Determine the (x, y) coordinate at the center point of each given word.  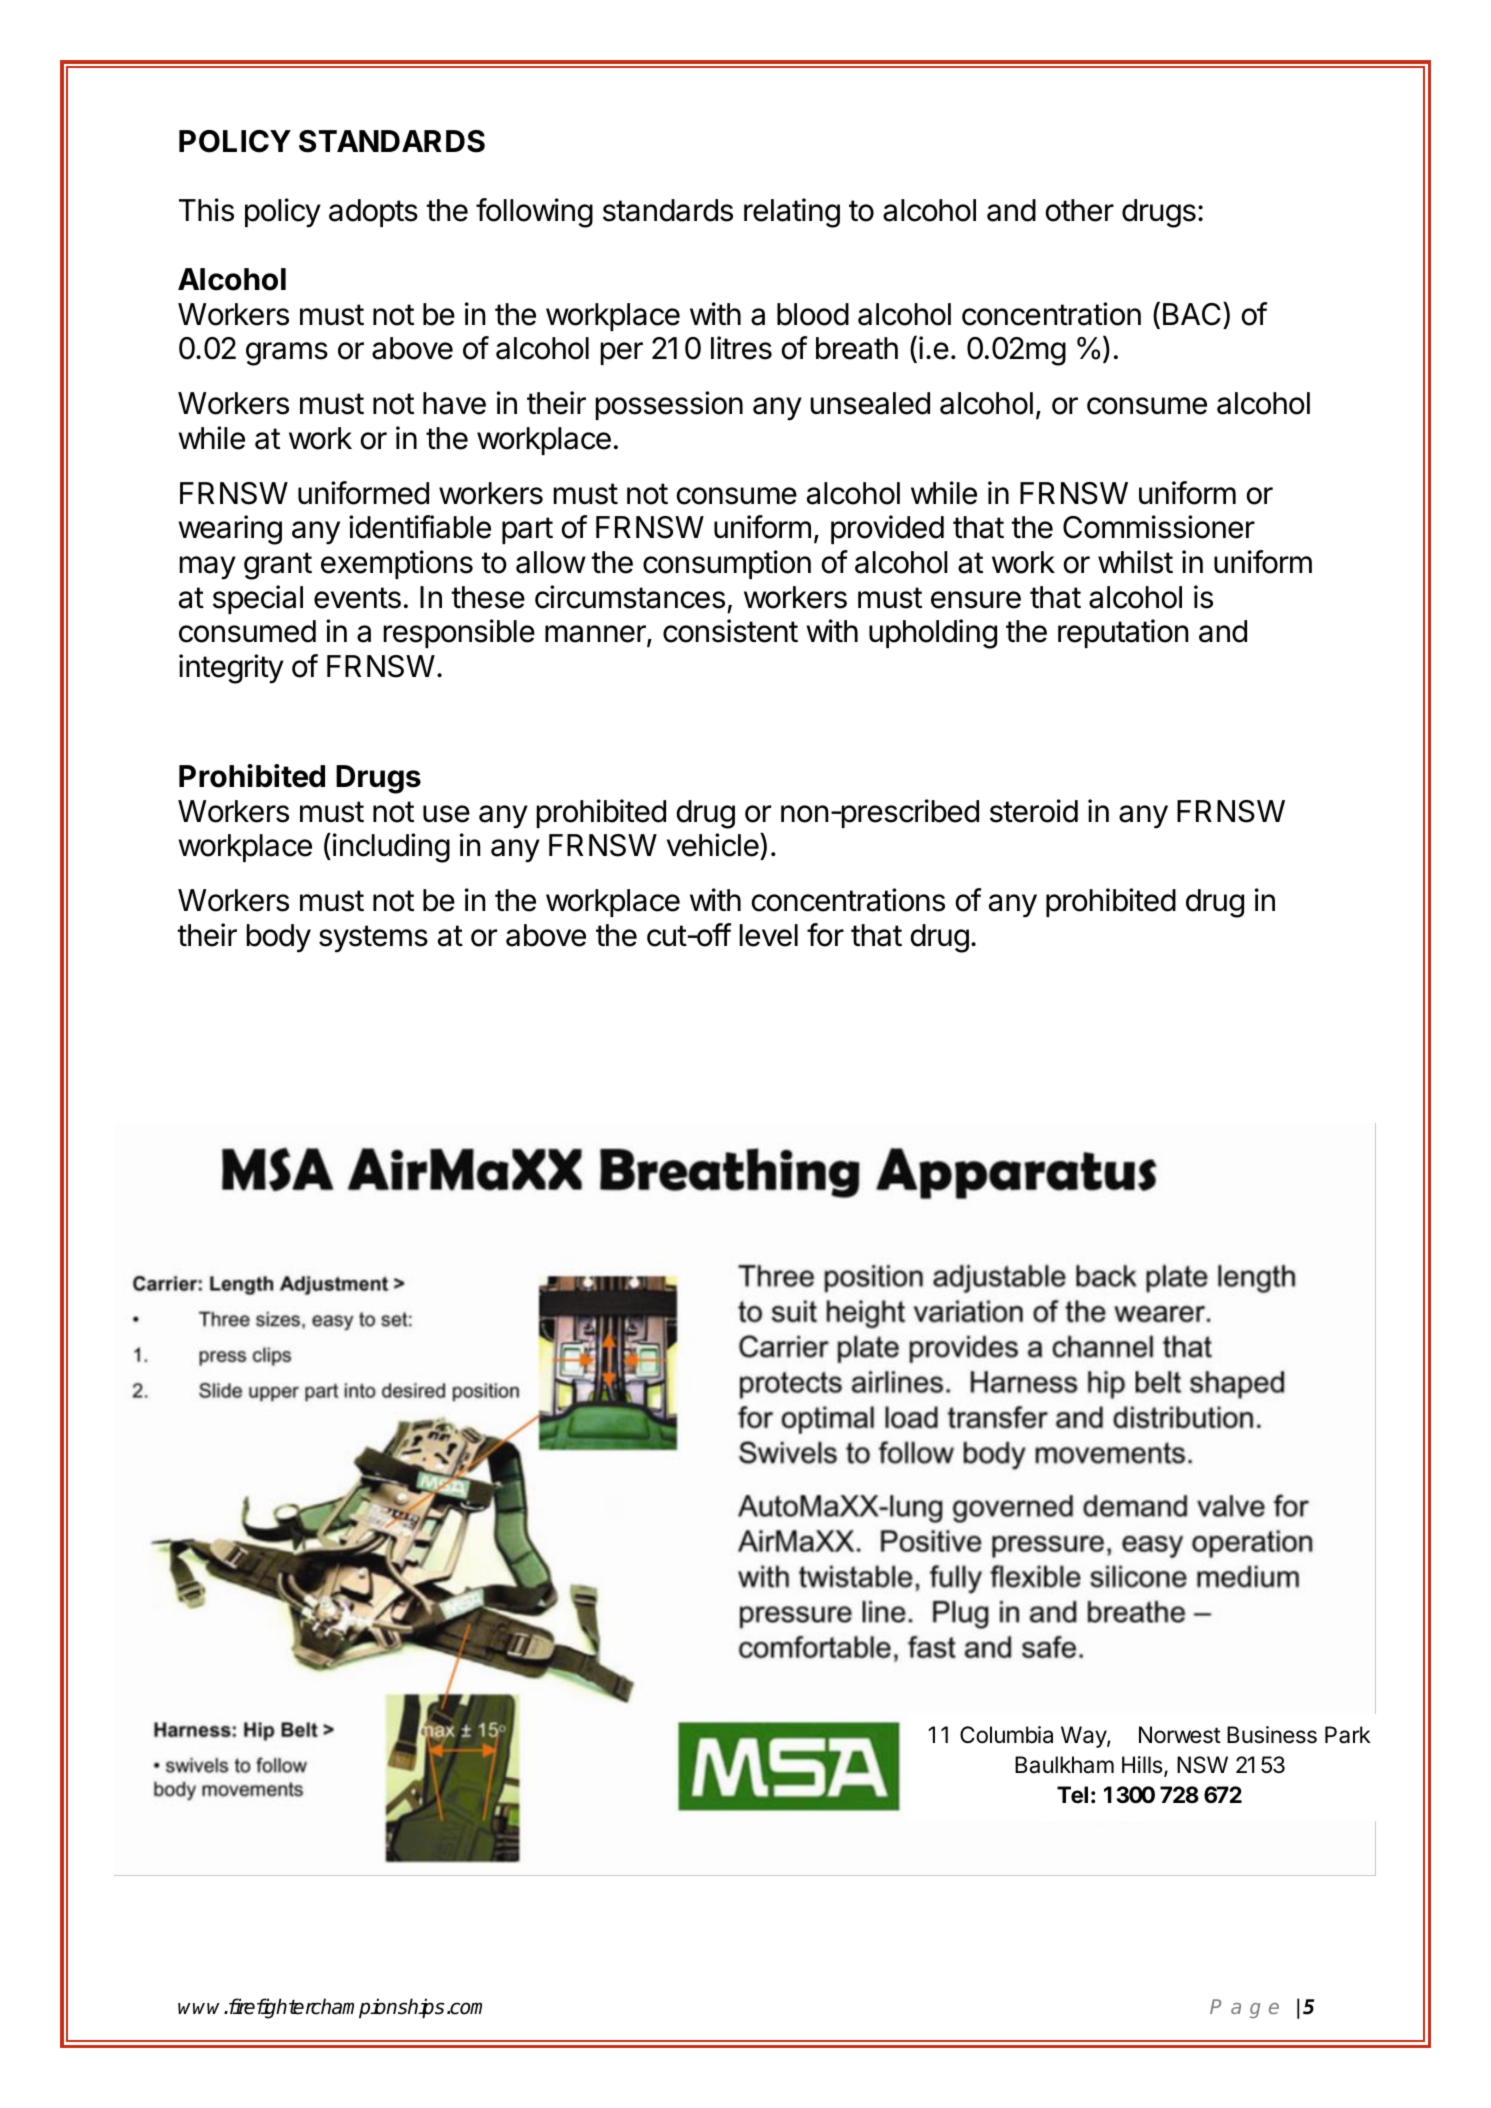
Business (1272, 1735)
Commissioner (1159, 527)
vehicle (714, 846)
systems (373, 939)
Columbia (1006, 1735)
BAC (1192, 314)
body (279, 938)
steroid (1034, 811)
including (391, 848)
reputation (1123, 633)
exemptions (397, 564)
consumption (727, 564)
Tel (1072, 1795)
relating (792, 213)
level (769, 935)
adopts (373, 213)
